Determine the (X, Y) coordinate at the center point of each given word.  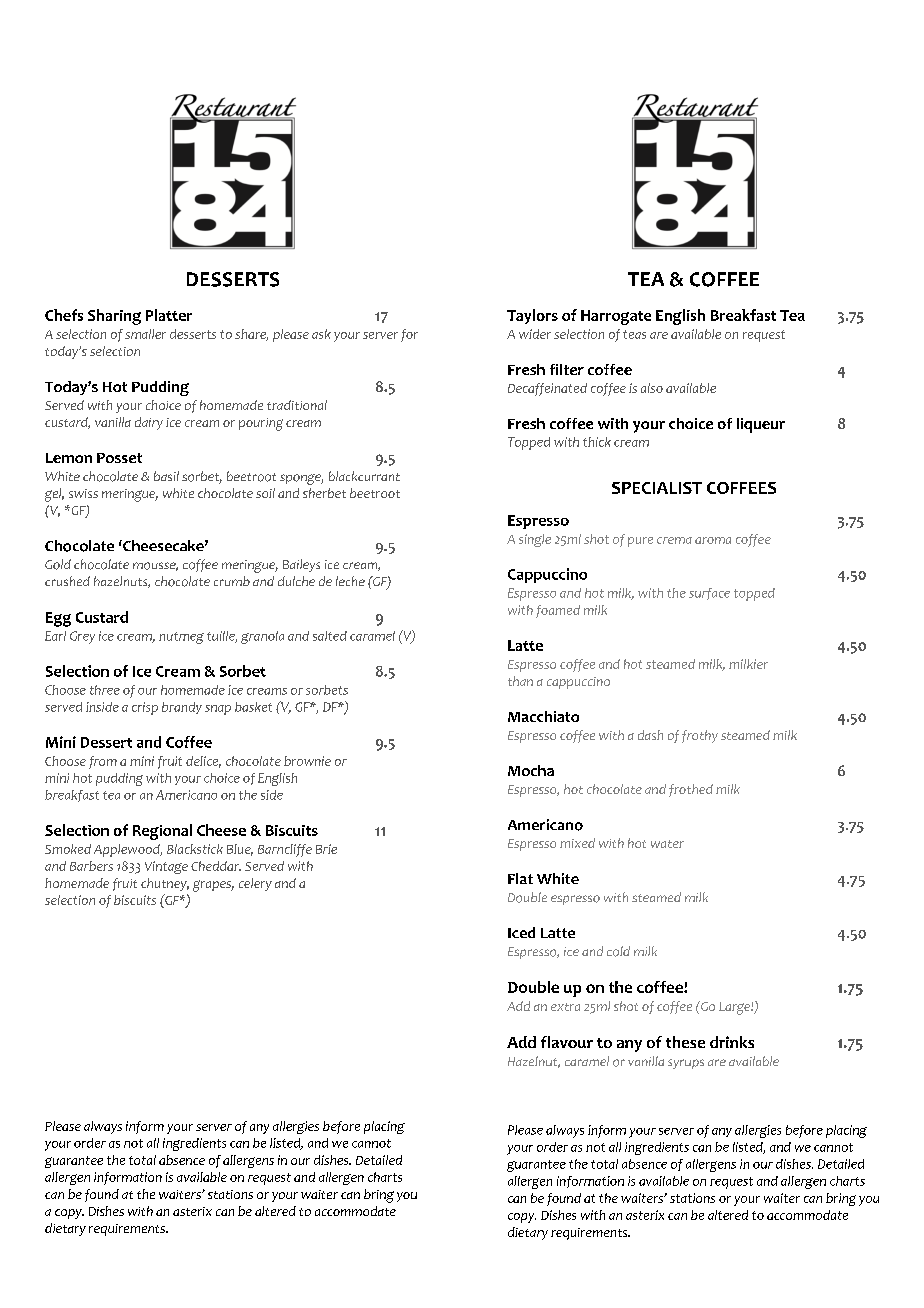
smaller (145, 334)
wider (535, 334)
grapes (213, 886)
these (685, 1042)
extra (565, 1007)
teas (634, 334)
